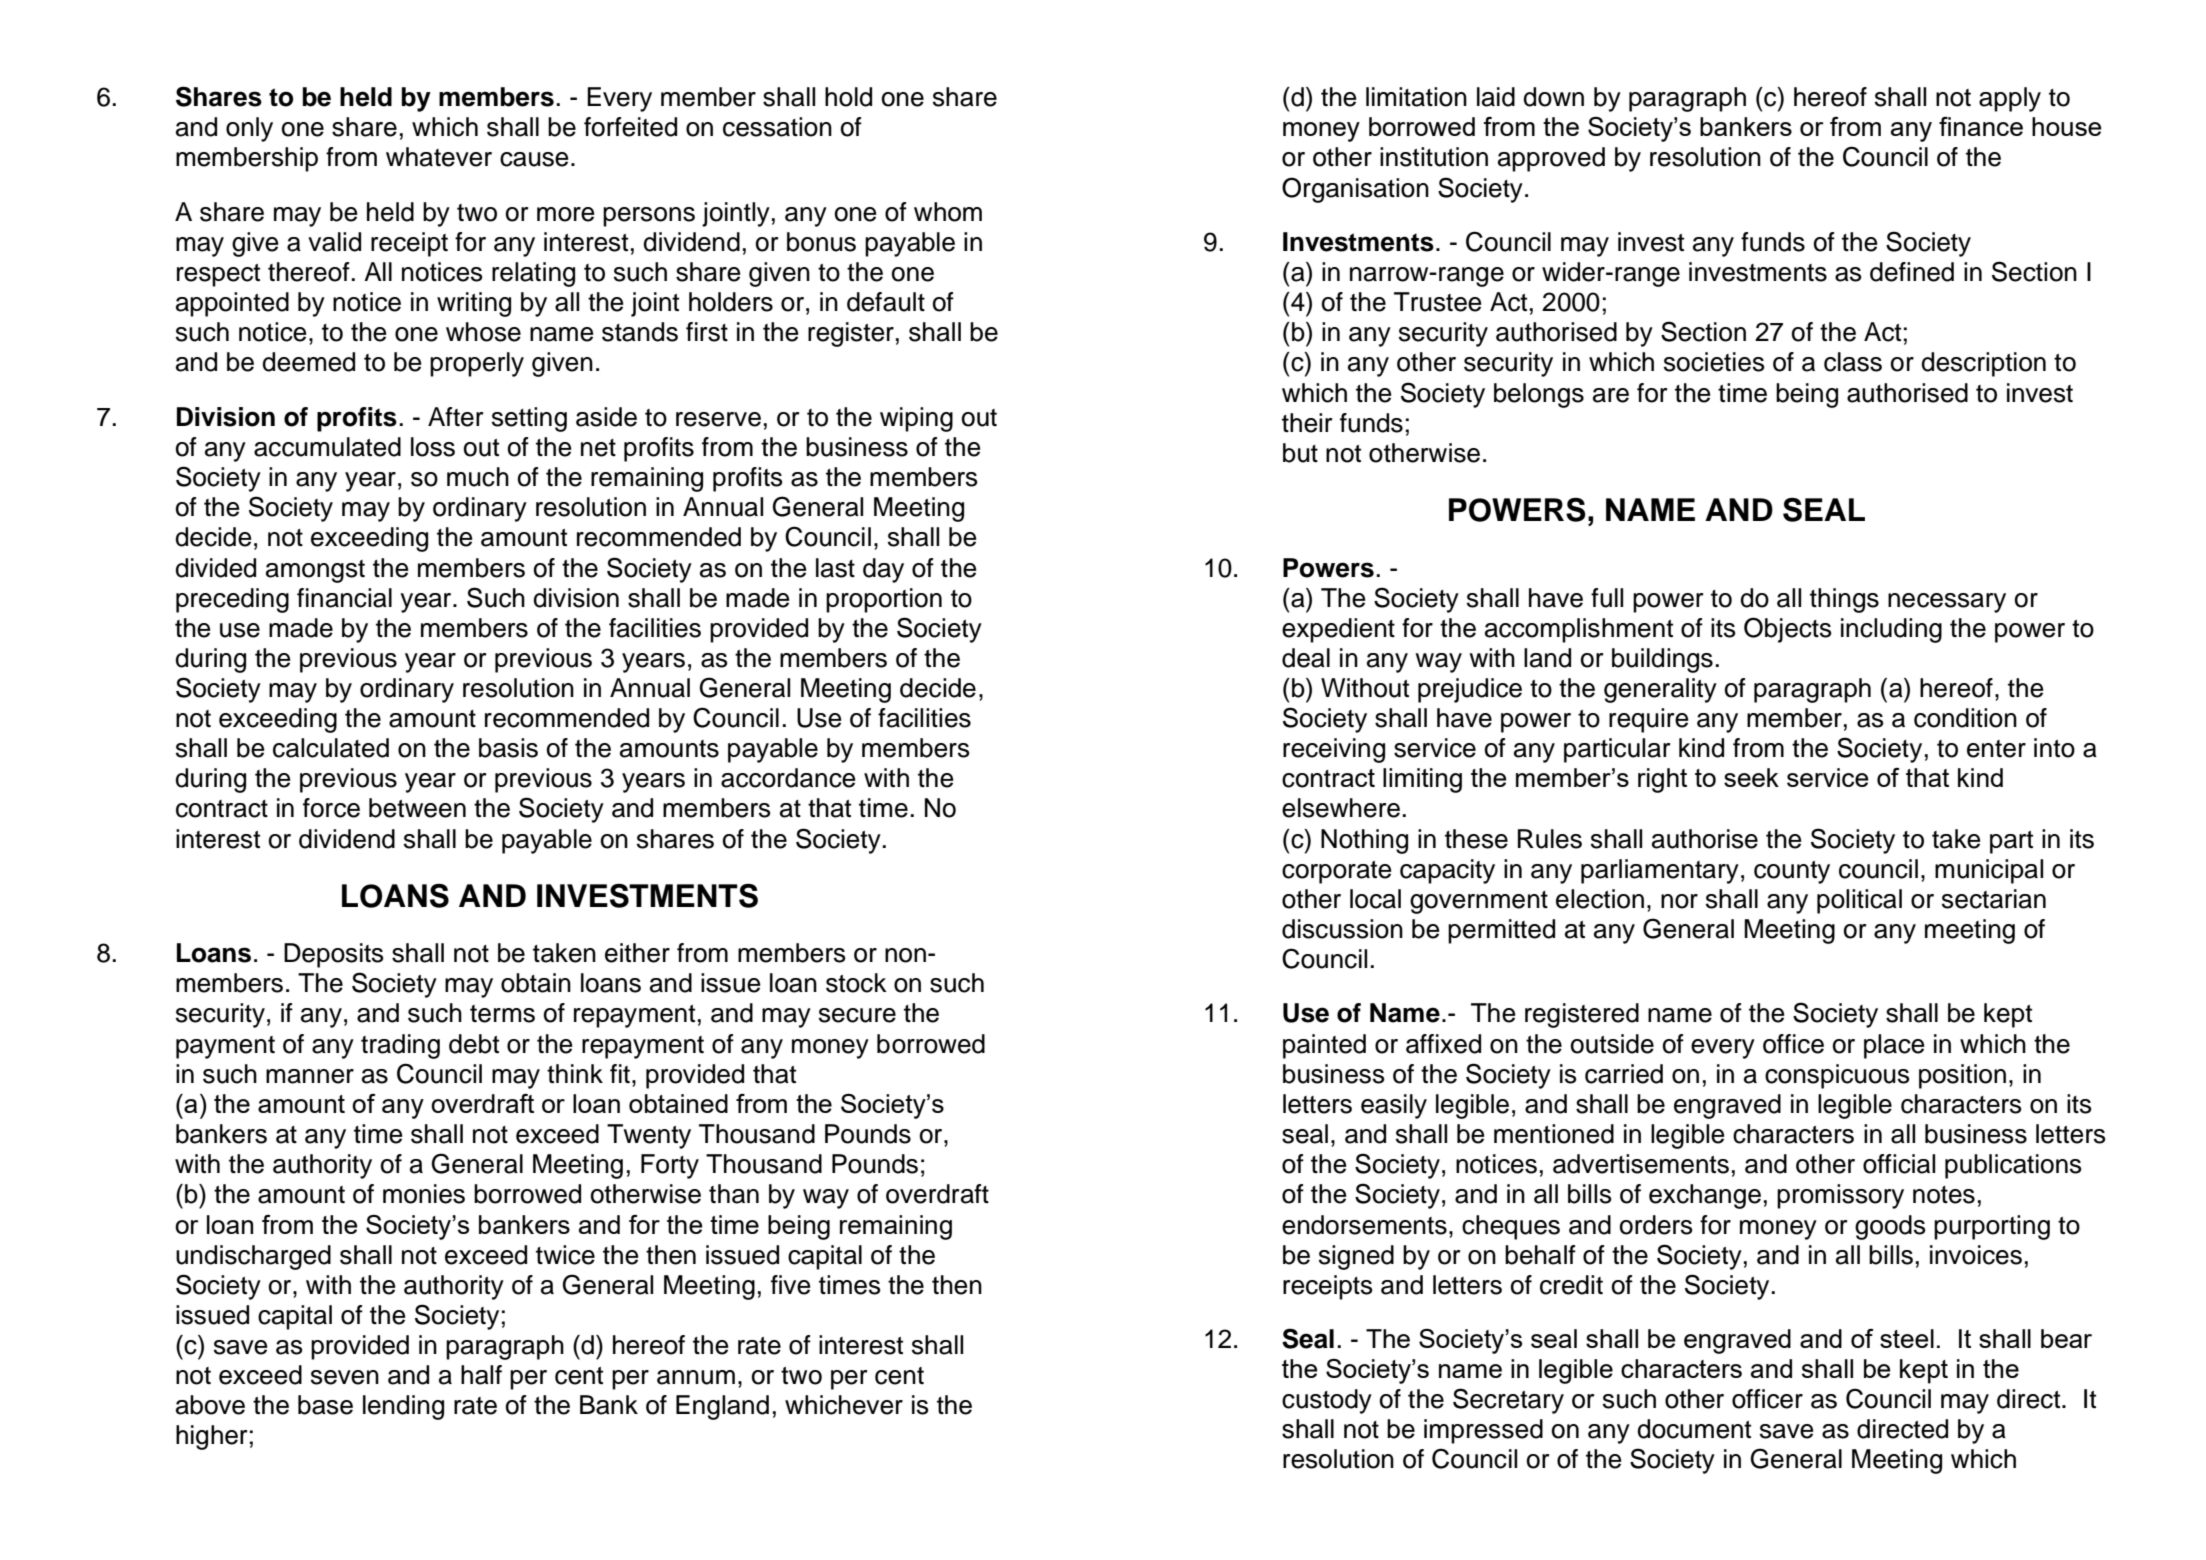 This image has height=1560, width=2206. What do you see at coordinates (1694, 1429) in the image?
I see `document` at bounding box center [1694, 1429].
